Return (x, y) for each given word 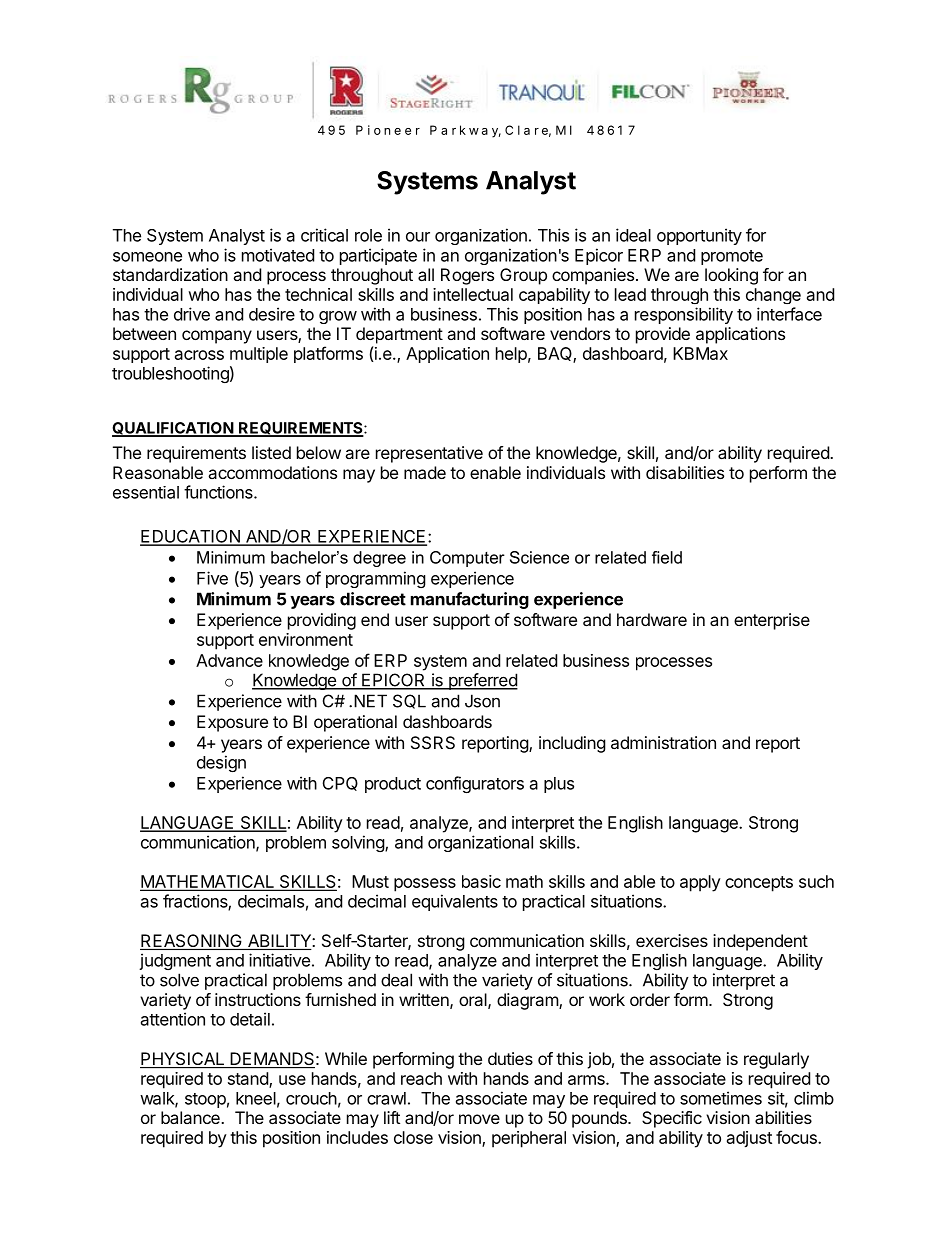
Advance (229, 660)
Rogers (467, 276)
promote (732, 257)
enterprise (772, 621)
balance (191, 1117)
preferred (482, 681)
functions (219, 492)
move (479, 1119)
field (667, 557)
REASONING (192, 942)
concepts (759, 884)
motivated (278, 255)
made (425, 472)
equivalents (455, 902)
